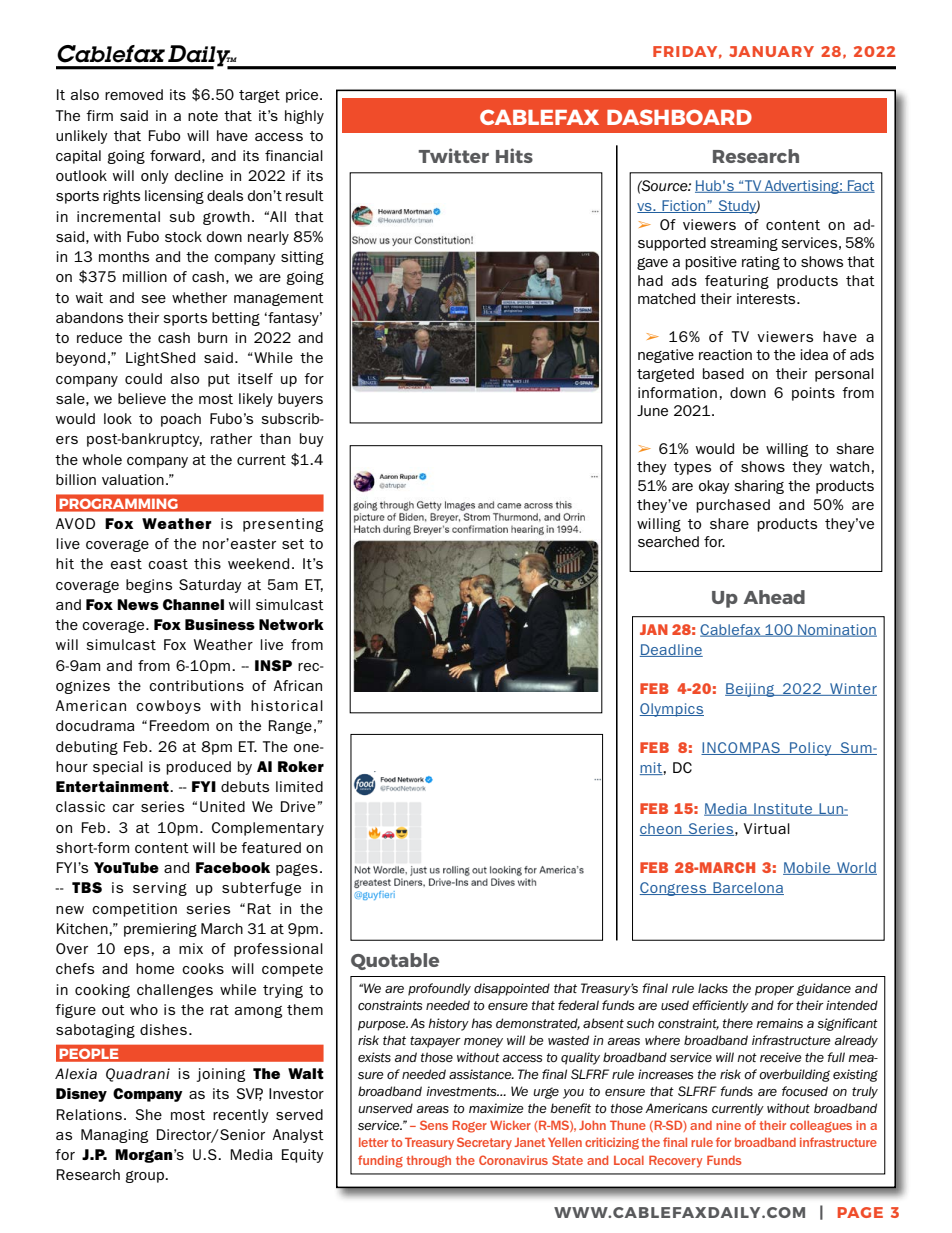 The height and width of the document is (1233, 952). Describe the element at coordinates (767, 298) in the document. I see `interests` at that location.
